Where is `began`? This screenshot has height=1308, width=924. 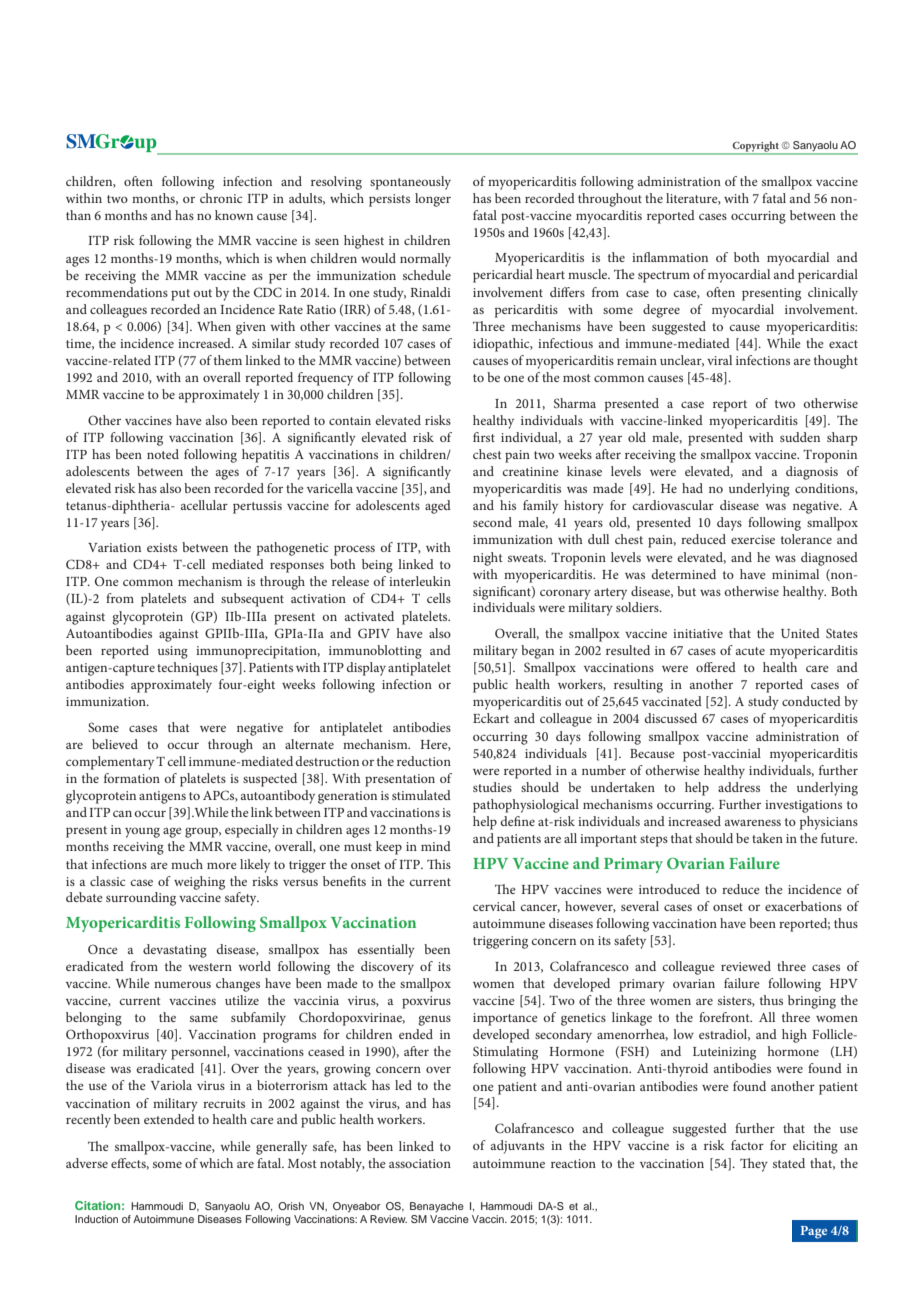
began is located at coordinates (537, 652).
